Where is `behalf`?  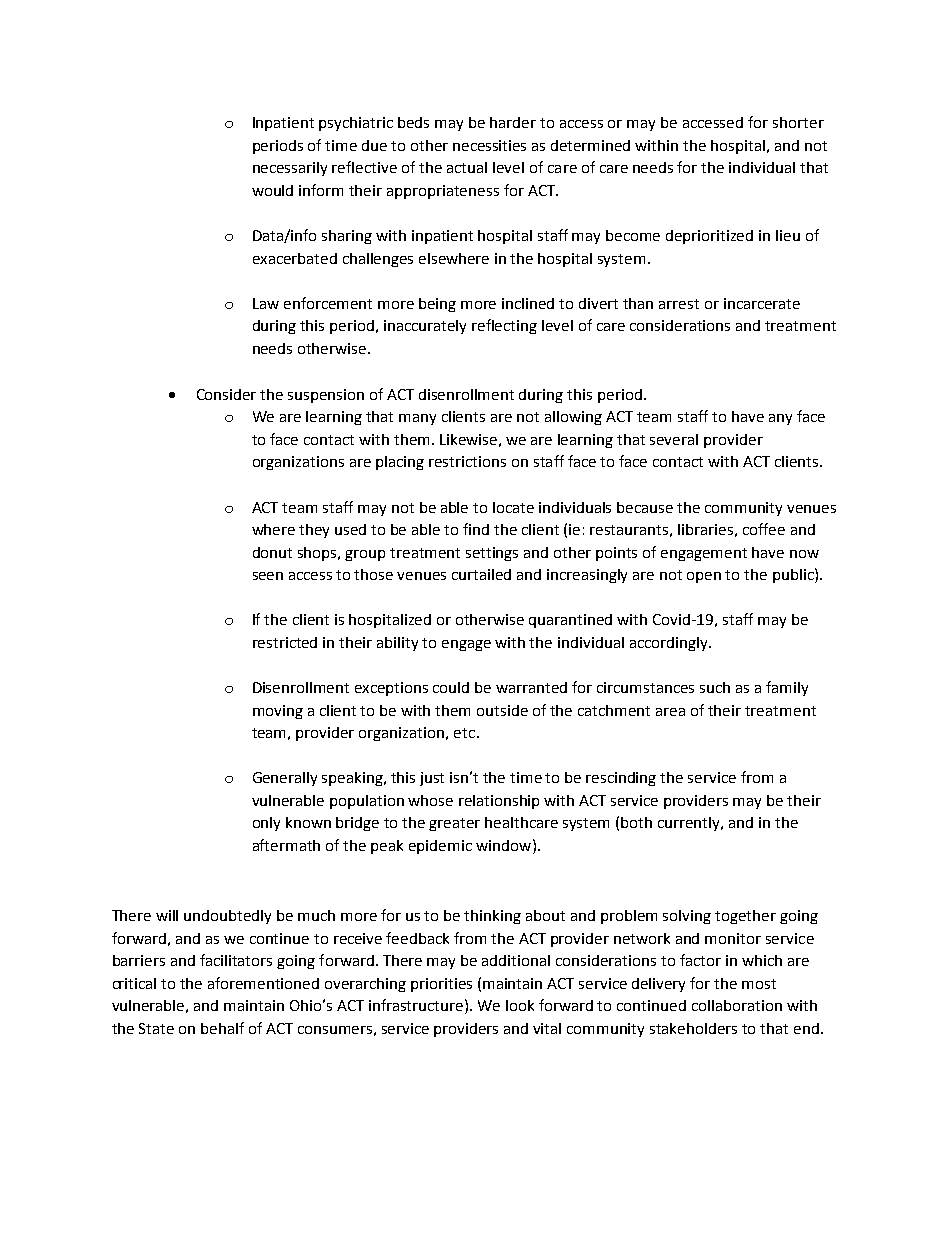
behalf is located at coordinates (222, 1028).
